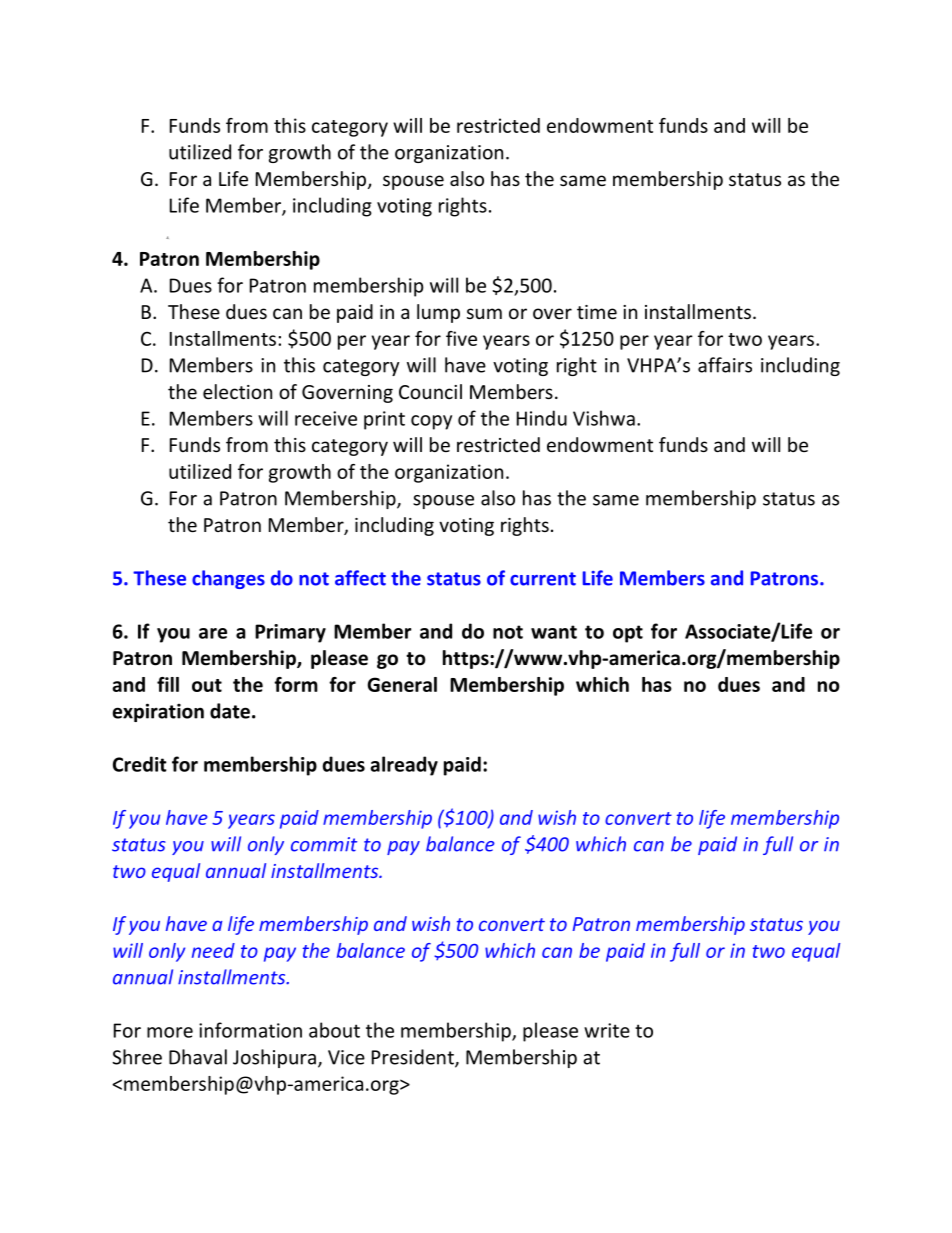 This screenshot has width=952, height=1233. What do you see at coordinates (461, 338) in the screenshot?
I see `five` at bounding box center [461, 338].
